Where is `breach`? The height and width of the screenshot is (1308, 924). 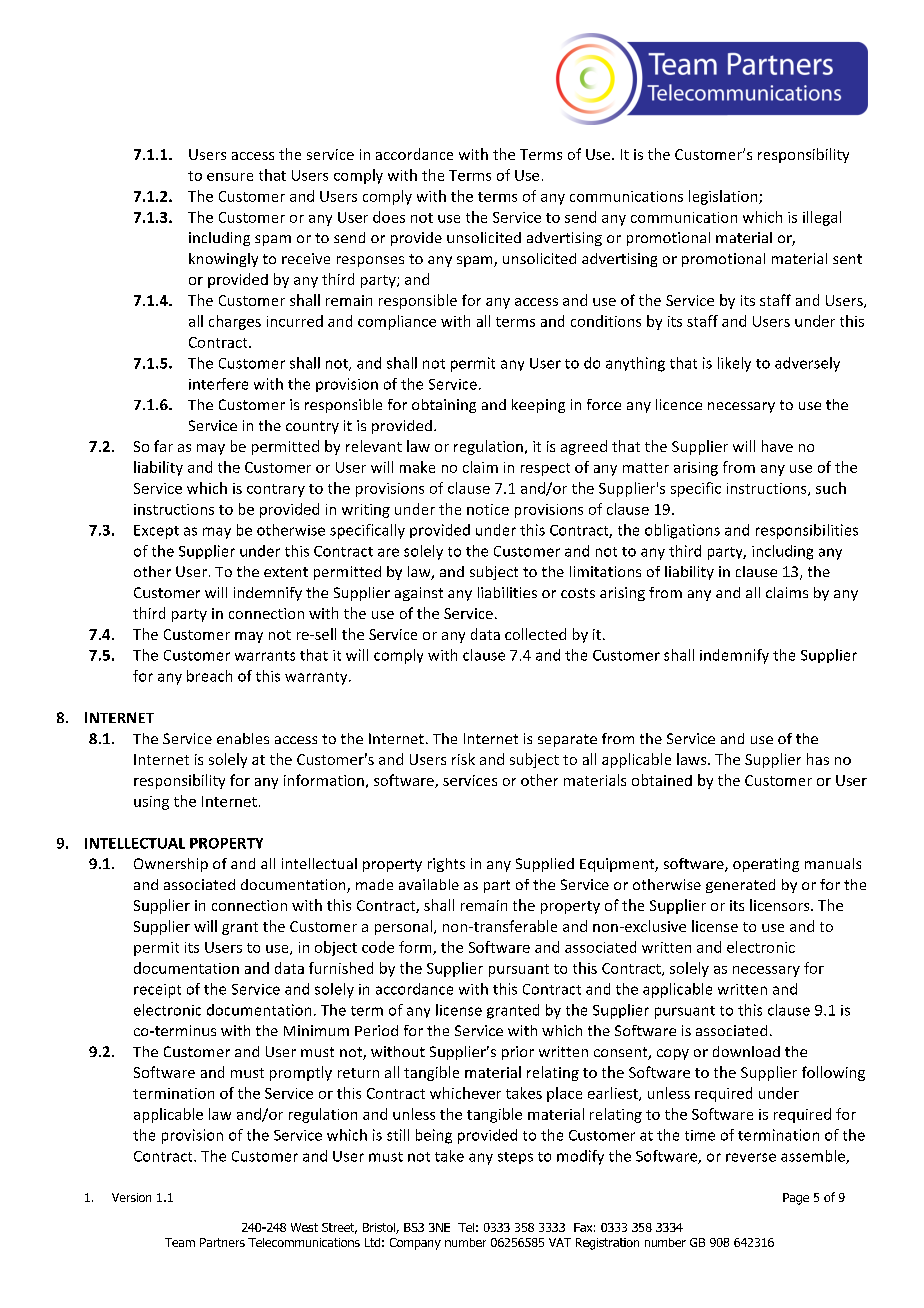
breach is located at coordinates (209, 676).
